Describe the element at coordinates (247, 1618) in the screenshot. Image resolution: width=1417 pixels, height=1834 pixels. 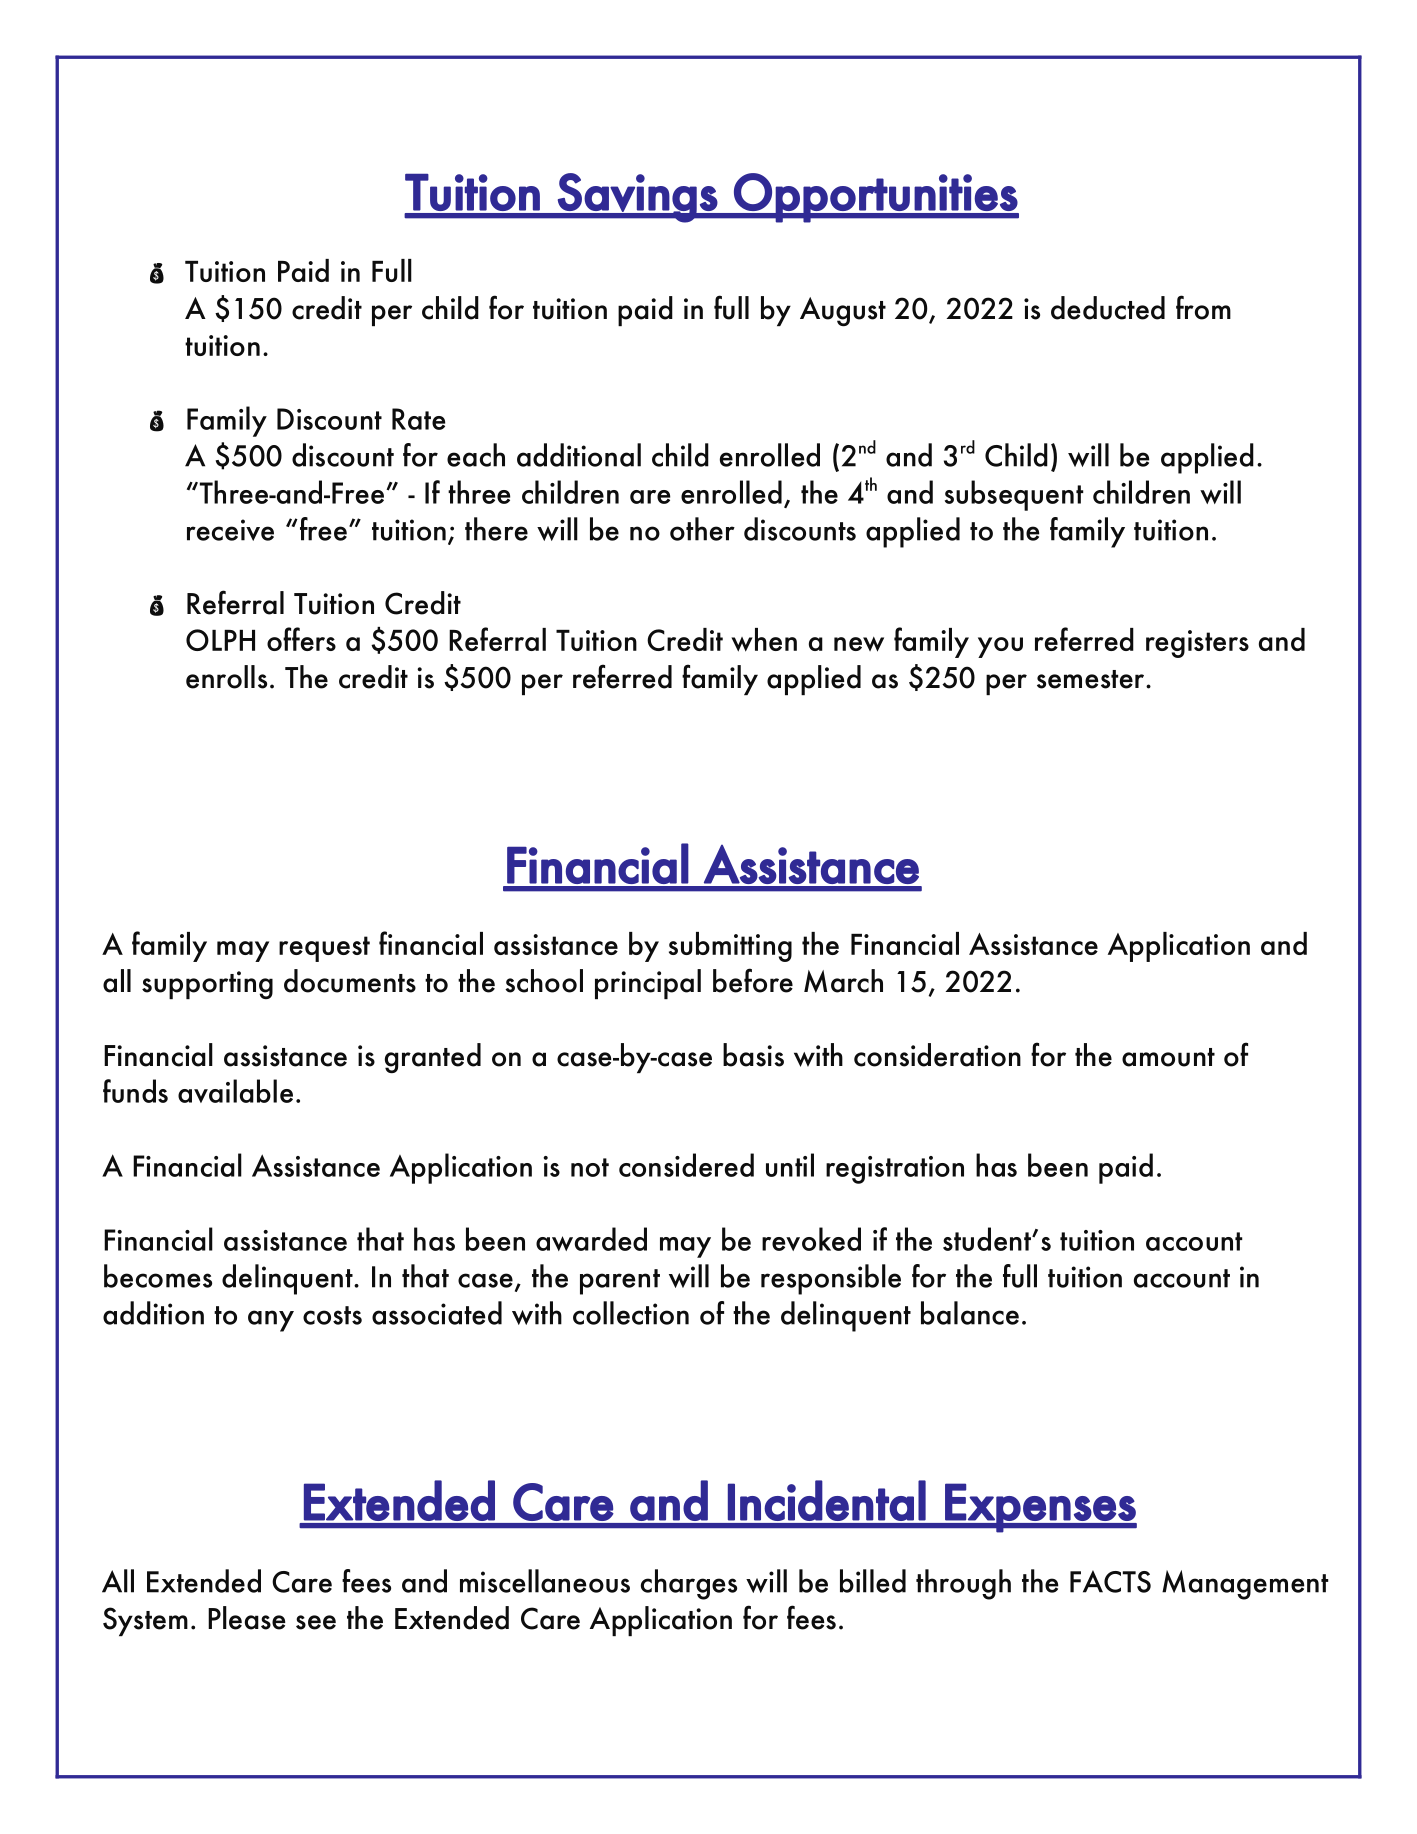
I see `Please` at that location.
